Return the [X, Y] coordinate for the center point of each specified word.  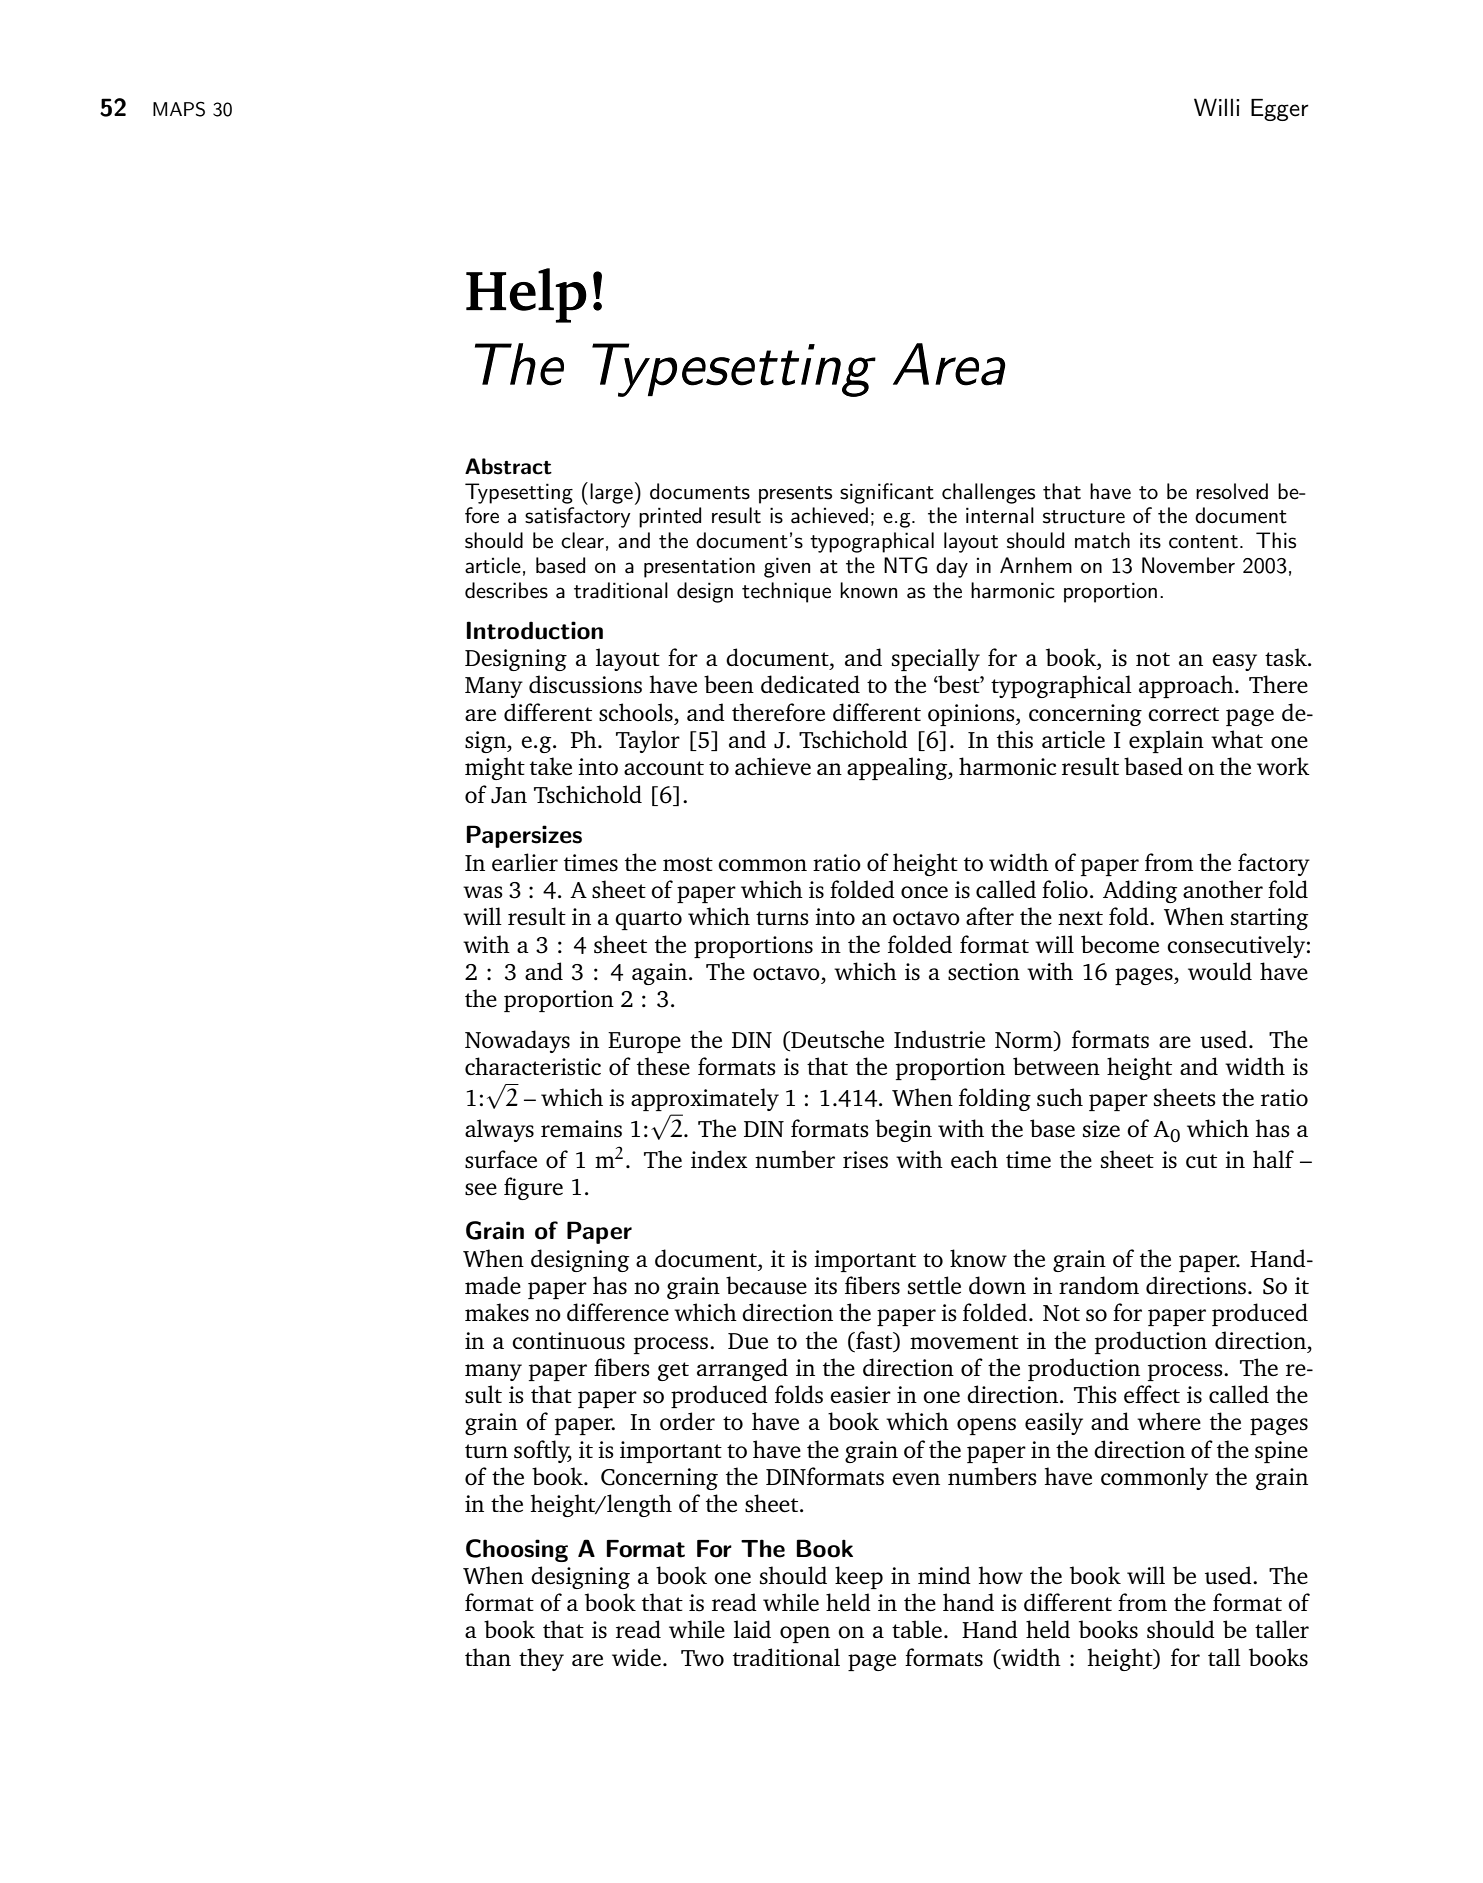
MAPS [179, 109]
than [488, 1657]
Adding [1140, 891]
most [688, 864]
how [1001, 1575]
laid [752, 1629]
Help [526, 295]
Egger [1280, 110]
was [483, 892]
